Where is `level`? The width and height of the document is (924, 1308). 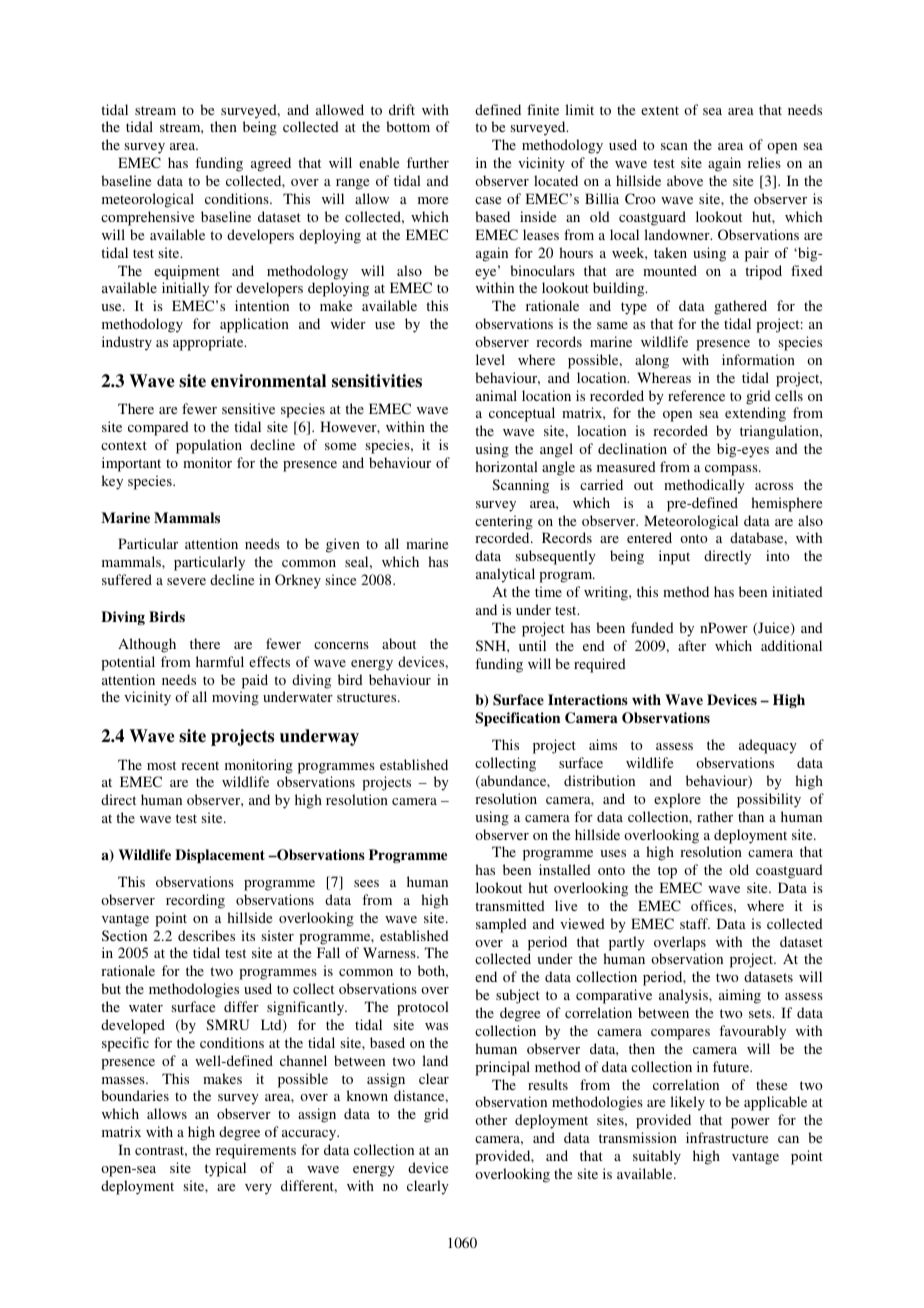 level is located at coordinates (490, 359).
